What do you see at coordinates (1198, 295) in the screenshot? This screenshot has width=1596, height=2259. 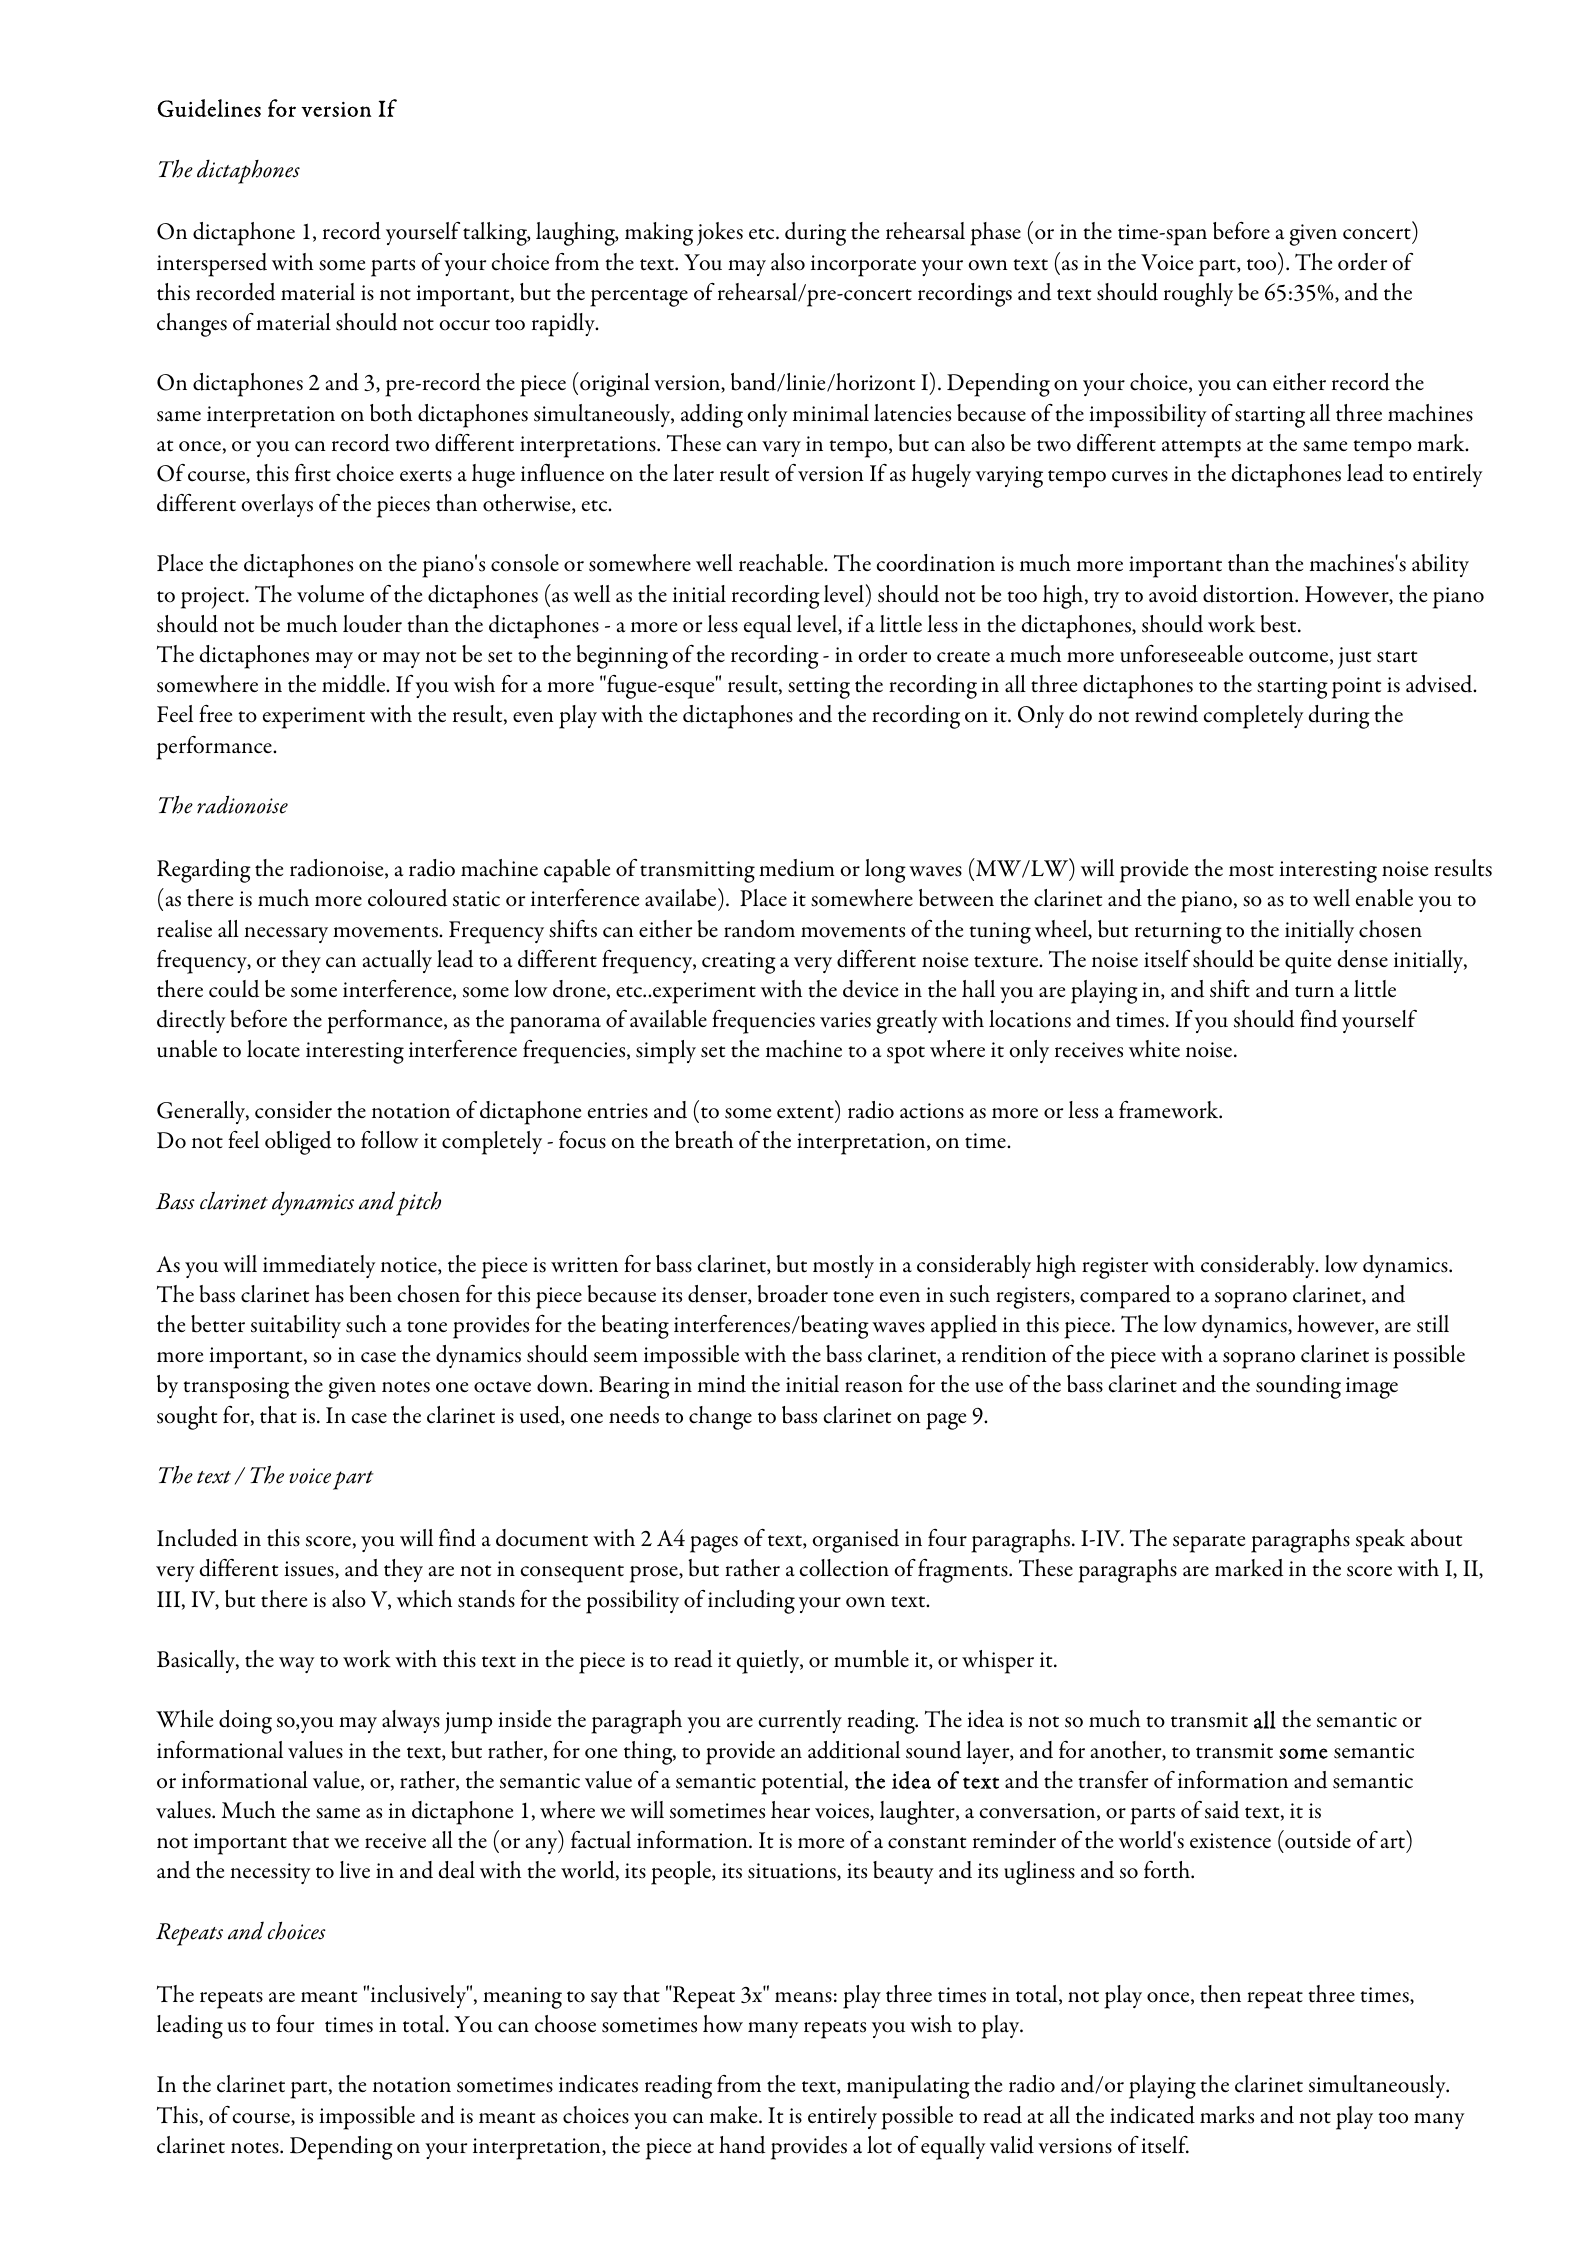 I see `roughly` at bounding box center [1198, 295].
